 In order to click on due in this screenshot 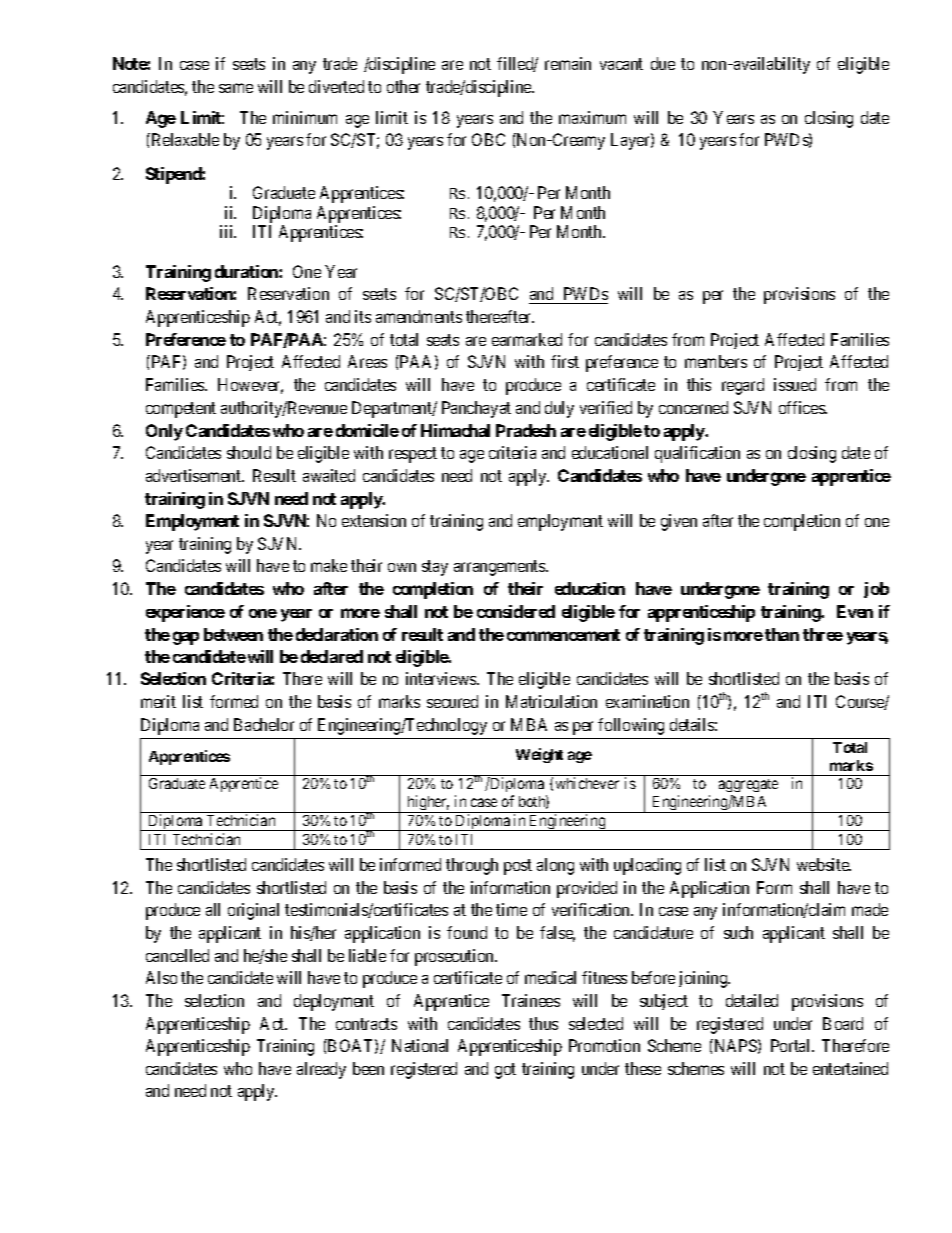, I will do `click(663, 63)`.
